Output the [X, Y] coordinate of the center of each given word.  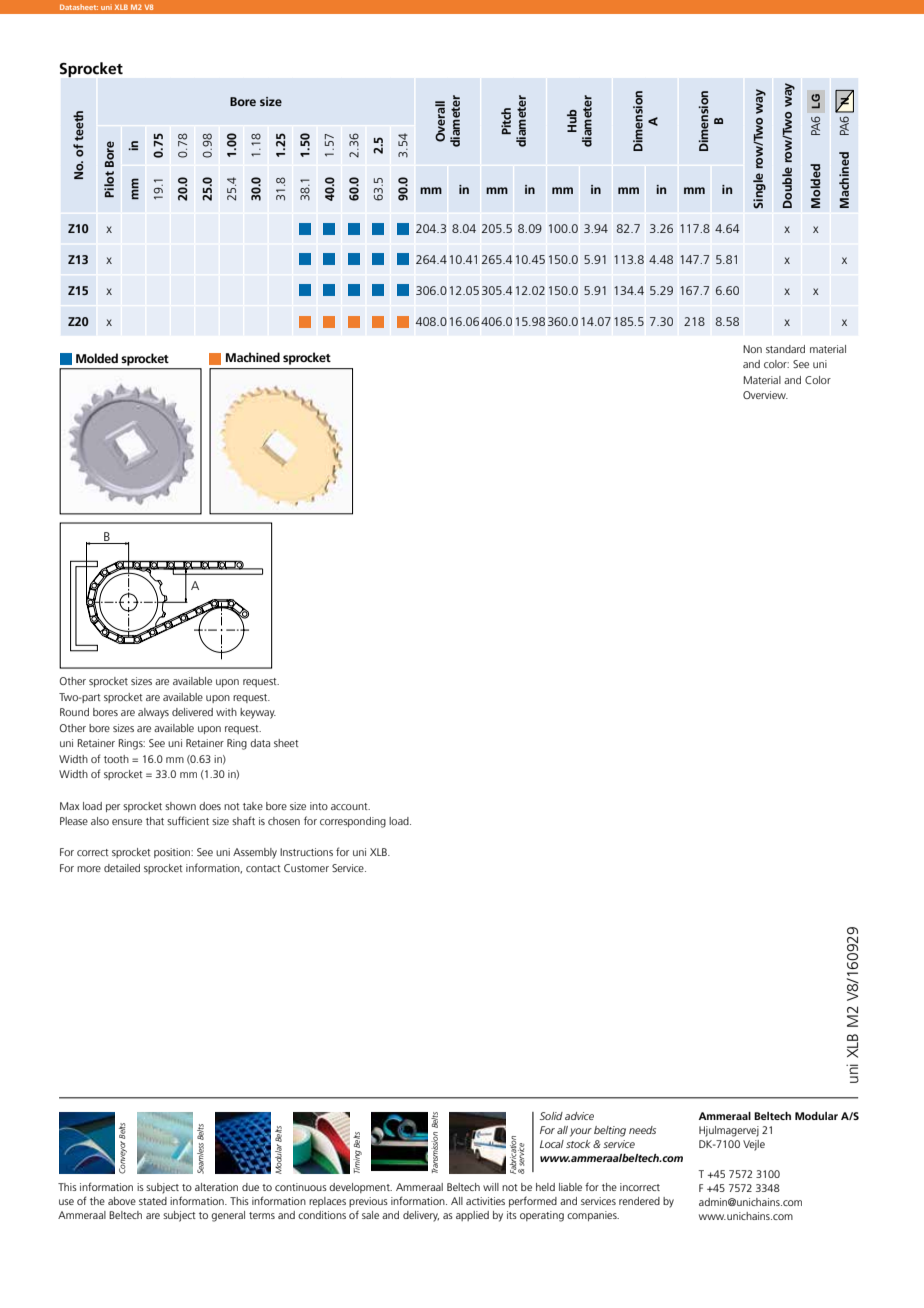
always [153, 713]
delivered [192, 712]
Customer [306, 868]
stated [153, 1201]
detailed [122, 868]
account [350, 806]
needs [642, 1130]
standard [785, 349]
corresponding [353, 822]
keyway [258, 713]
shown [180, 806]
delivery [421, 1216]
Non [752, 349]
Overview [765, 395]
